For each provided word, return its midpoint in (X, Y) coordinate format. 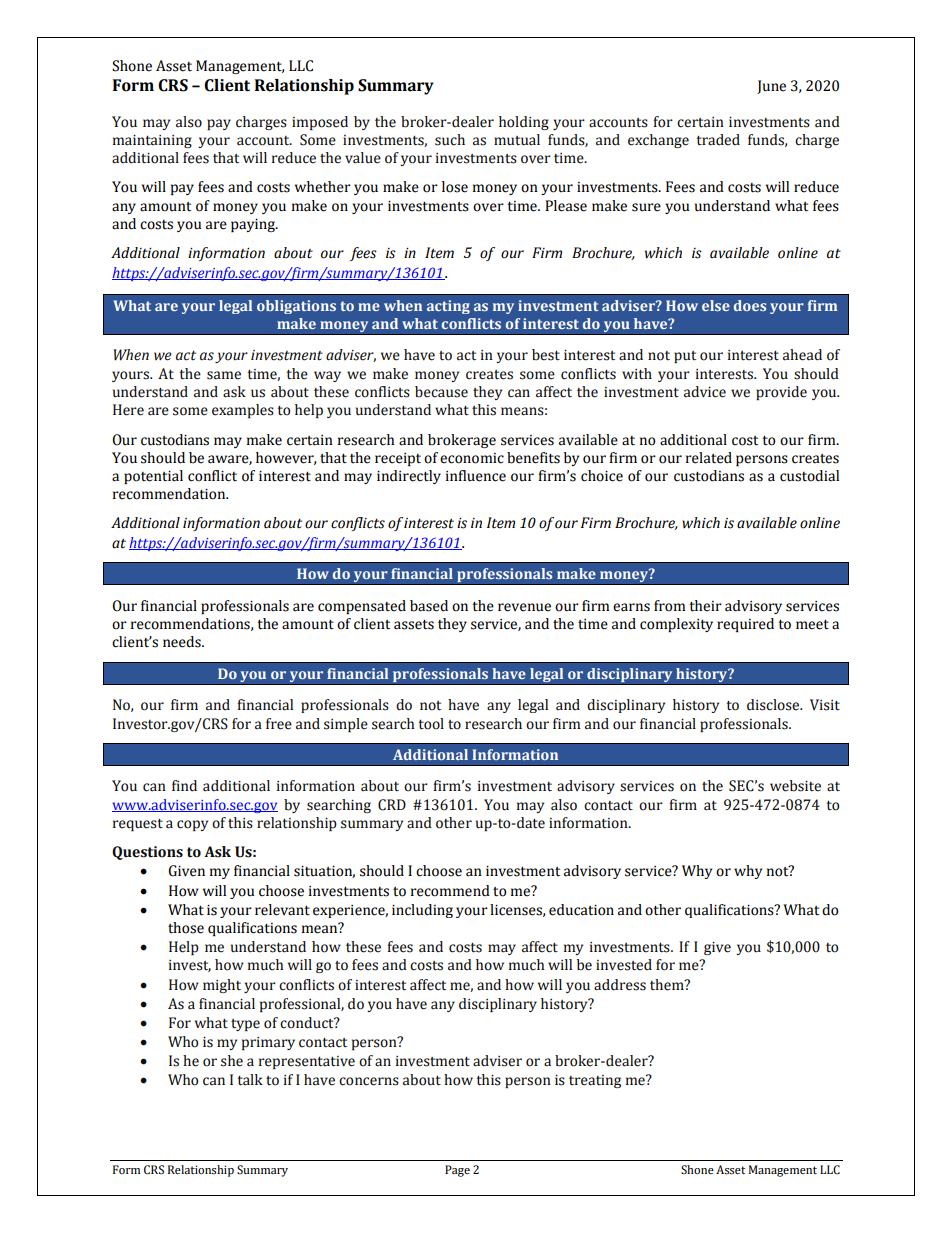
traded (718, 140)
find (184, 786)
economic (472, 458)
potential (153, 477)
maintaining (152, 141)
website (795, 786)
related (709, 458)
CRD (392, 805)
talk (250, 1080)
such (450, 140)
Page (457, 1171)
